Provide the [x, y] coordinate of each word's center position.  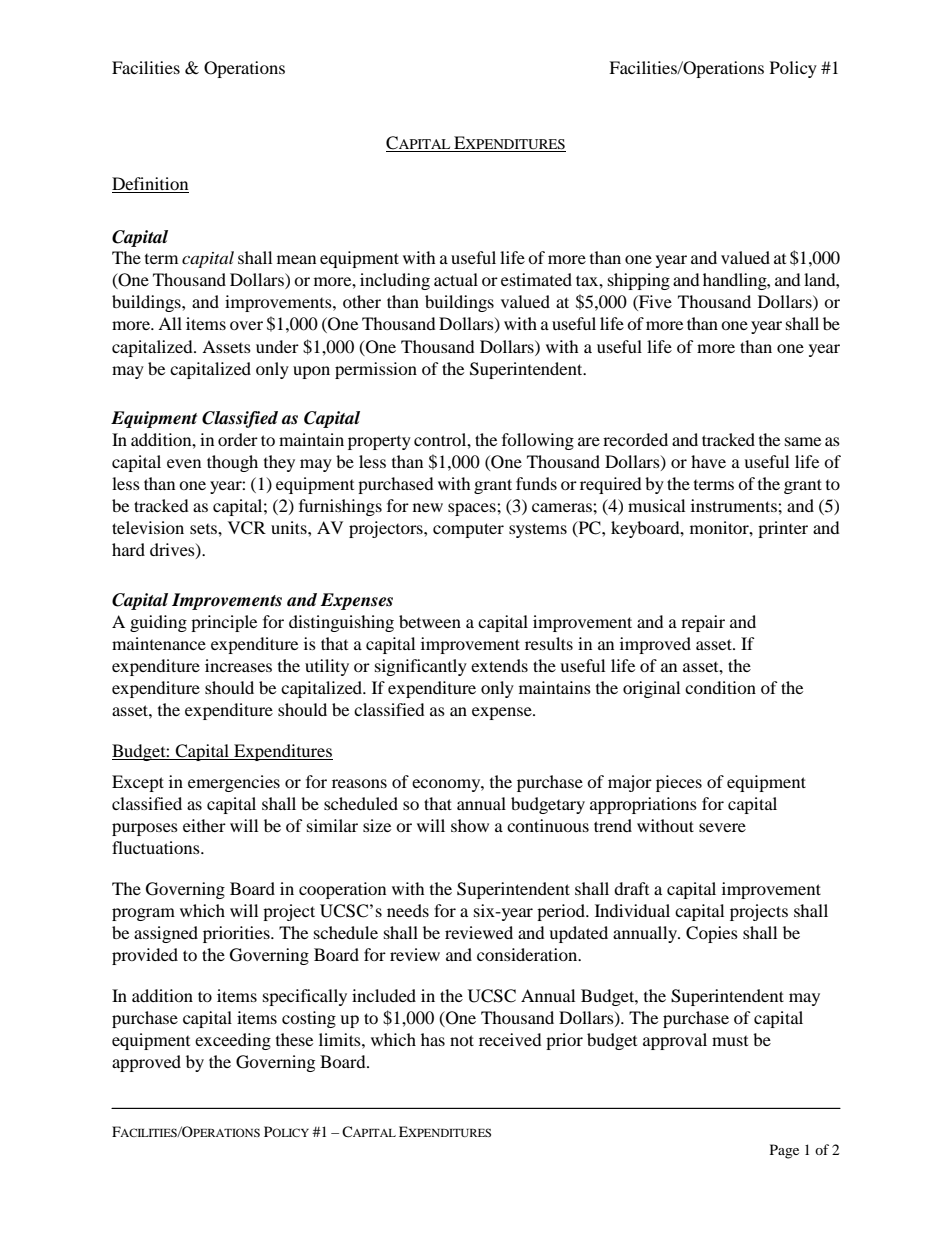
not [462, 1040]
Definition [150, 183]
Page [784, 1151]
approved [146, 1063]
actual [456, 279]
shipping [639, 281]
